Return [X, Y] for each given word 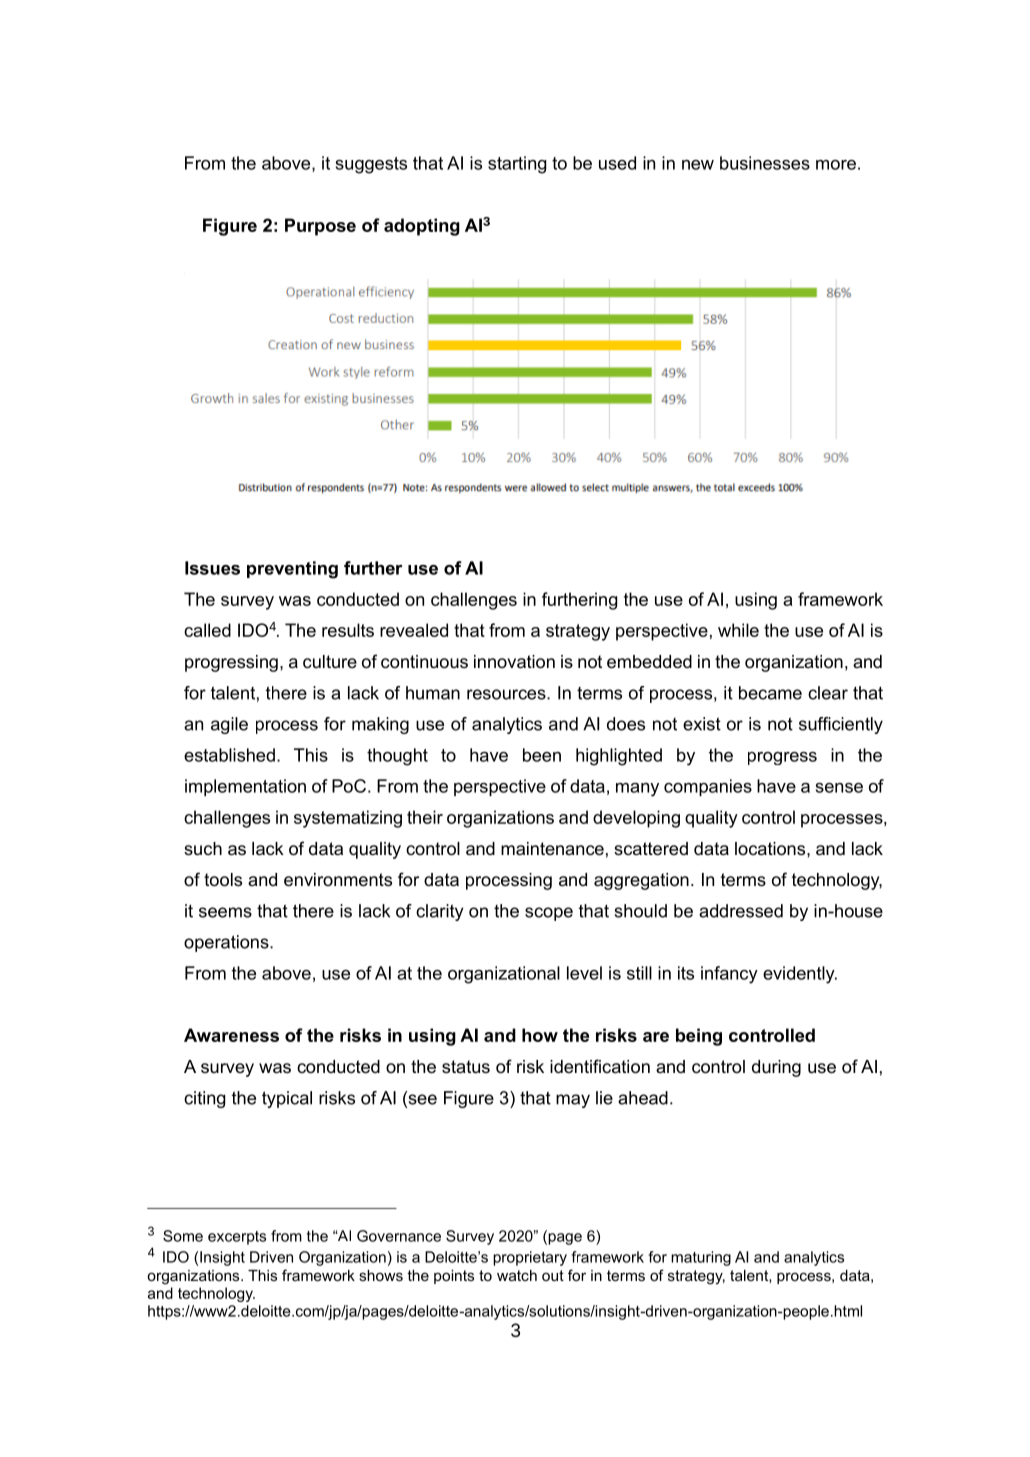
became [770, 693]
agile [229, 725]
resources [507, 694]
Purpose [320, 227]
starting [517, 165]
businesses [765, 163]
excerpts [237, 1238]
